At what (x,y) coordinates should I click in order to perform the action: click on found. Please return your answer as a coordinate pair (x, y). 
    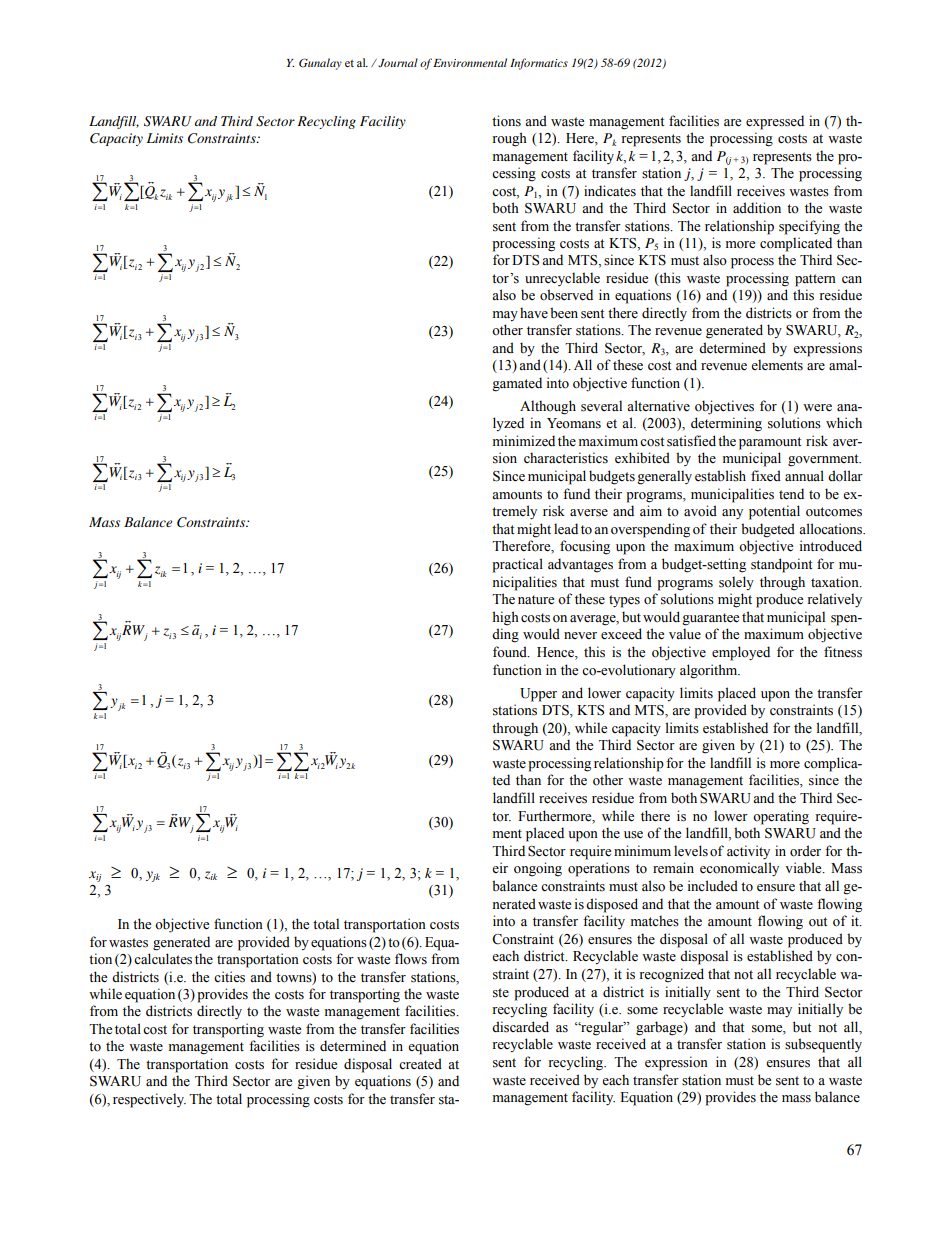
    Looking at the image, I should click on (511, 652).
